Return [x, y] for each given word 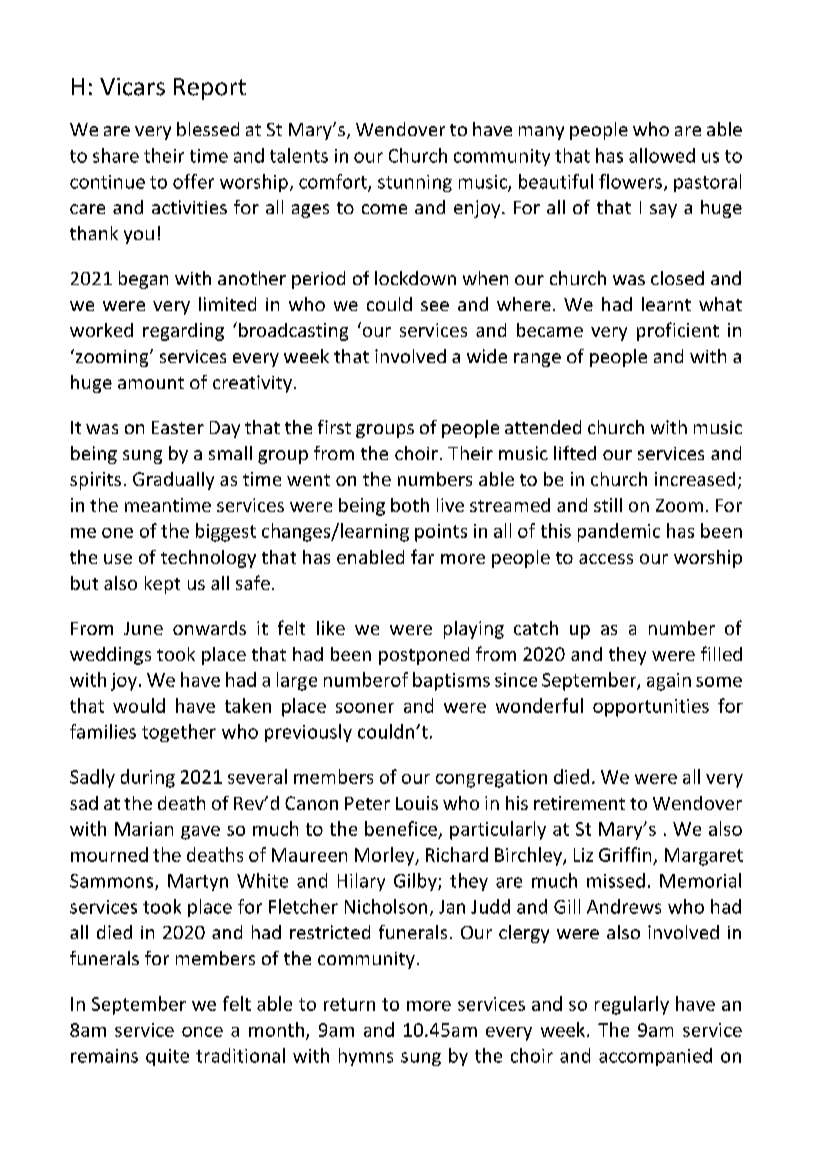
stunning [415, 183]
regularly [632, 1005]
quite [167, 1057]
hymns [366, 1057]
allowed [662, 155]
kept [162, 585]
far [422, 556]
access [606, 559]
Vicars [132, 87]
